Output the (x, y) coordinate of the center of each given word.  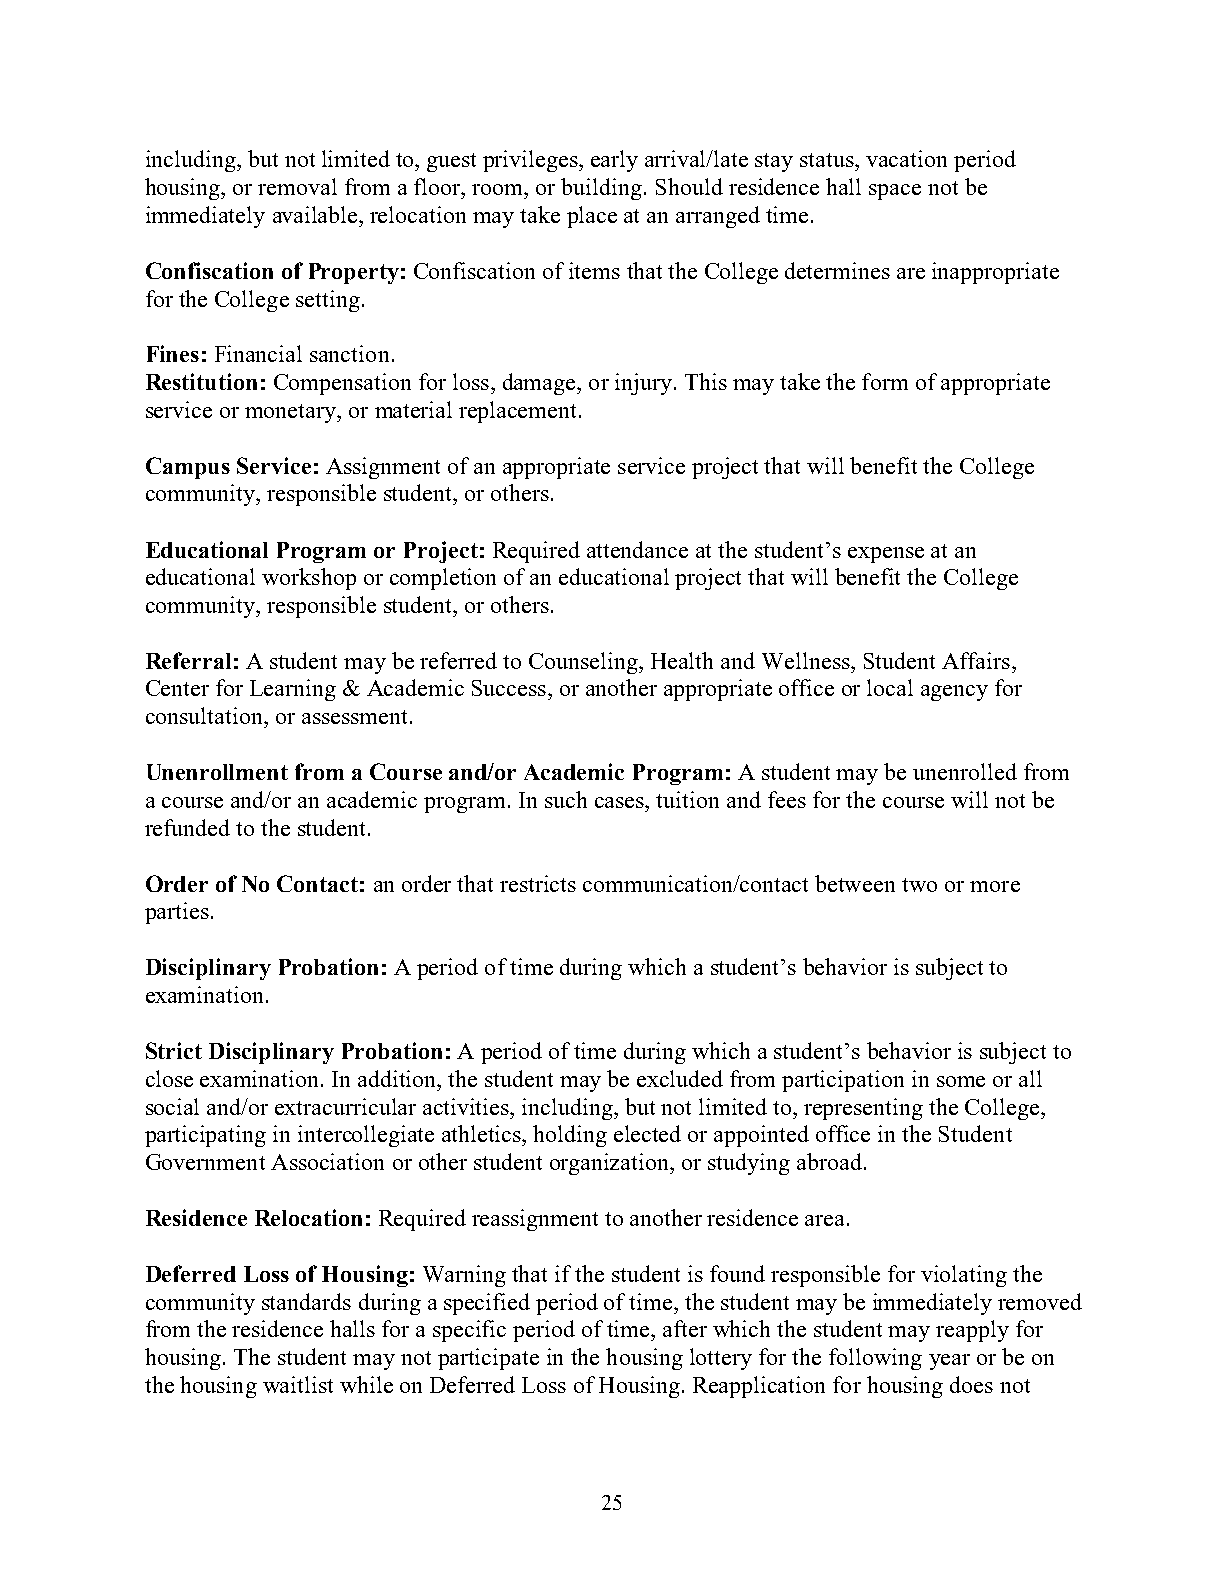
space (895, 192)
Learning (293, 690)
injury (643, 384)
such (566, 799)
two (919, 885)
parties (177, 913)
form (885, 381)
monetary (291, 413)
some (961, 1081)
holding (570, 1136)
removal (297, 186)
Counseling (585, 663)
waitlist (298, 1384)
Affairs (976, 660)
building (603, 189)
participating (205, 1136)
